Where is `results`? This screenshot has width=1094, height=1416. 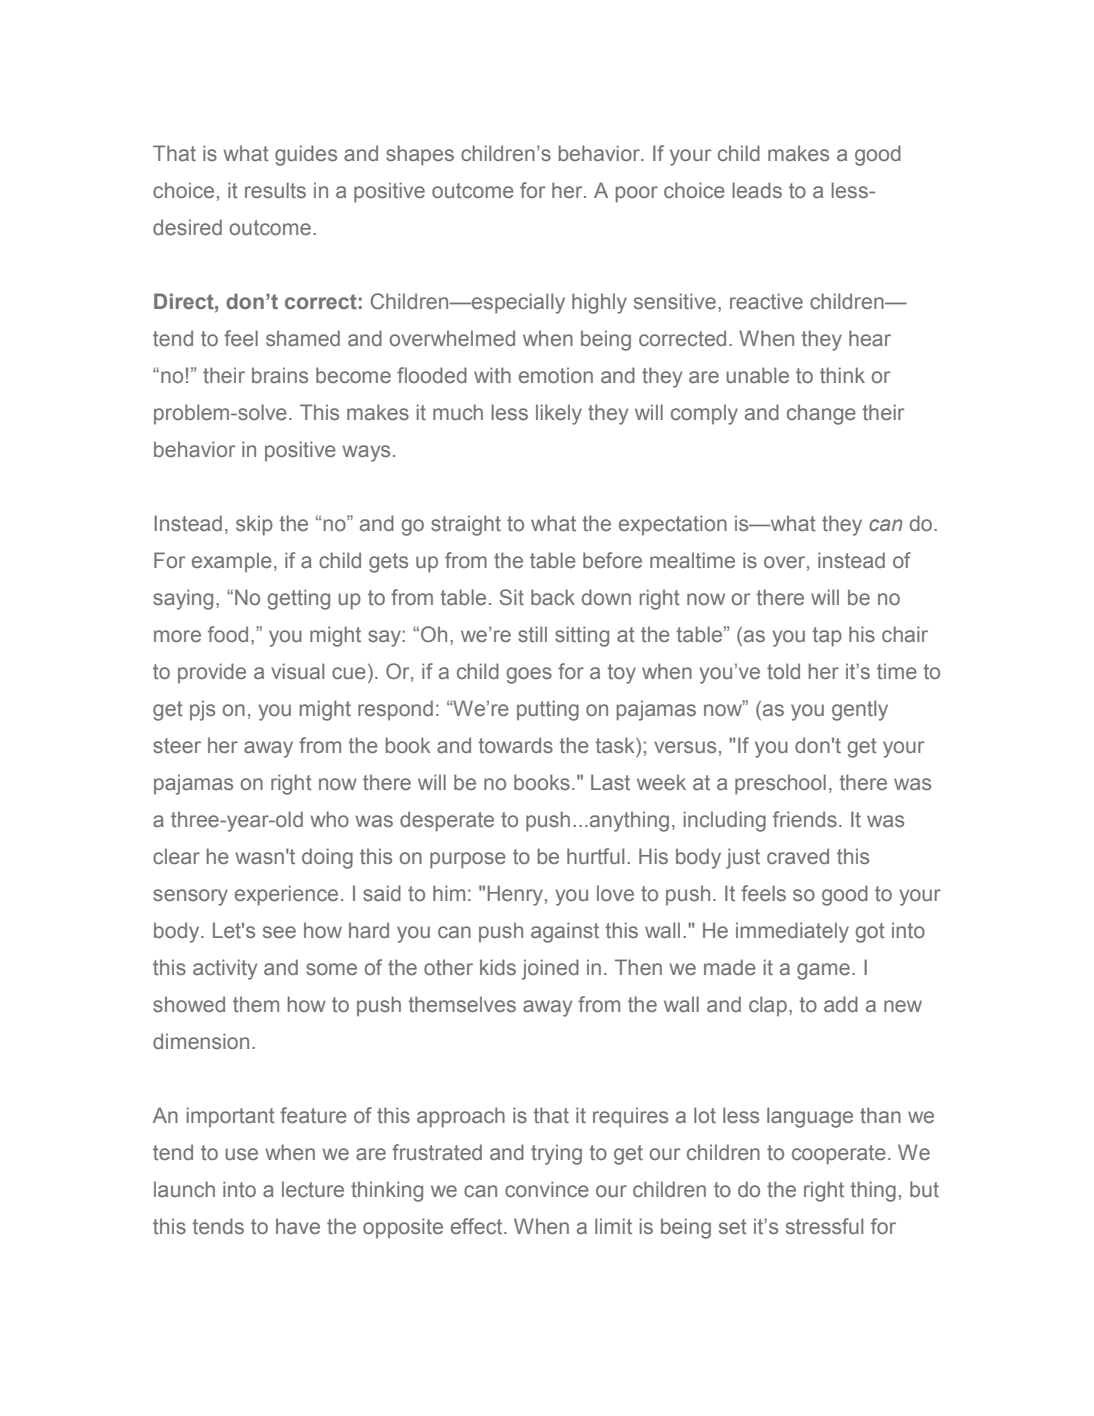
results is located at coordinates (275, 190).
